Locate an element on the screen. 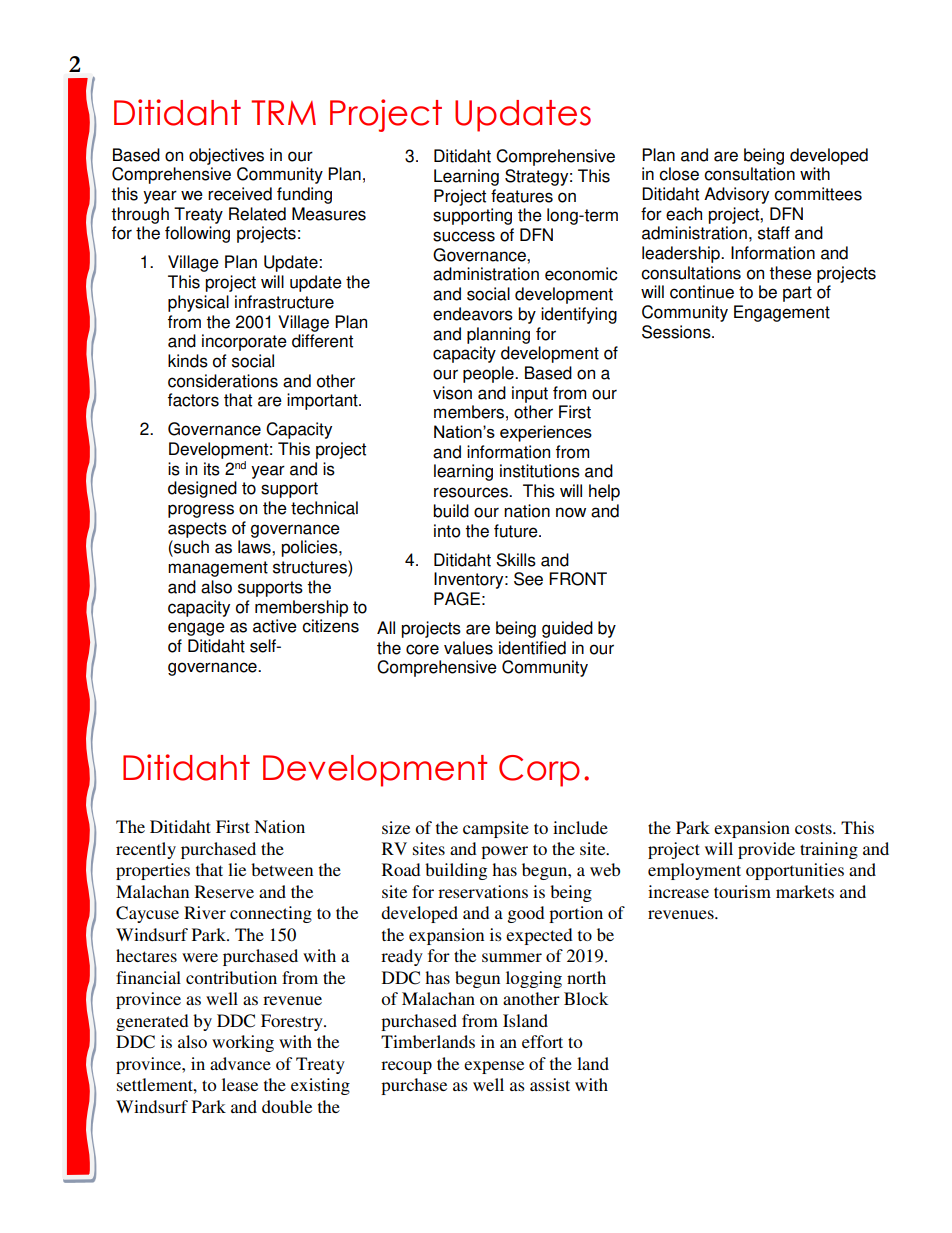  Advisory is located at coordinates (736, 195).
